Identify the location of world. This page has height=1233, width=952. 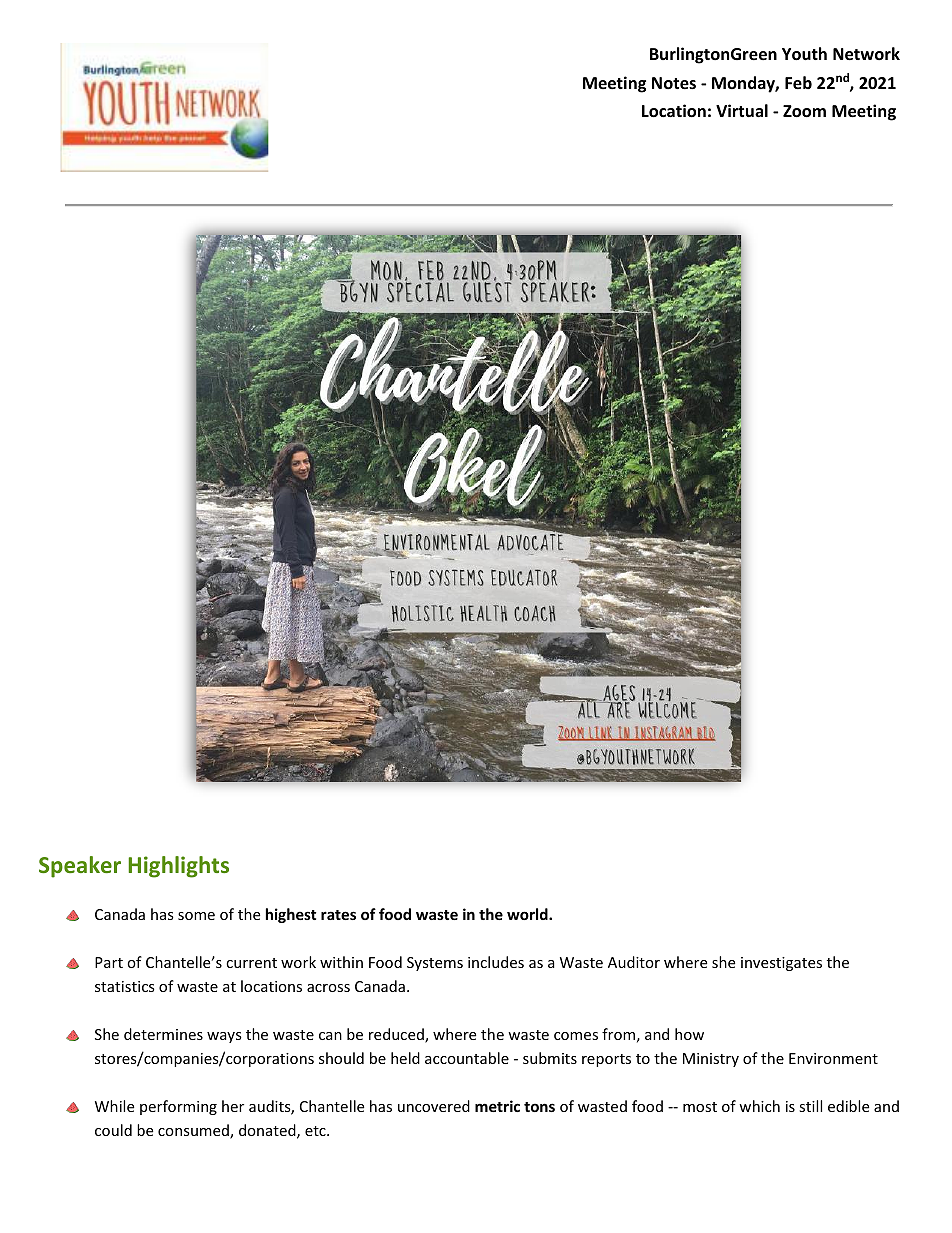
(528, 914).
